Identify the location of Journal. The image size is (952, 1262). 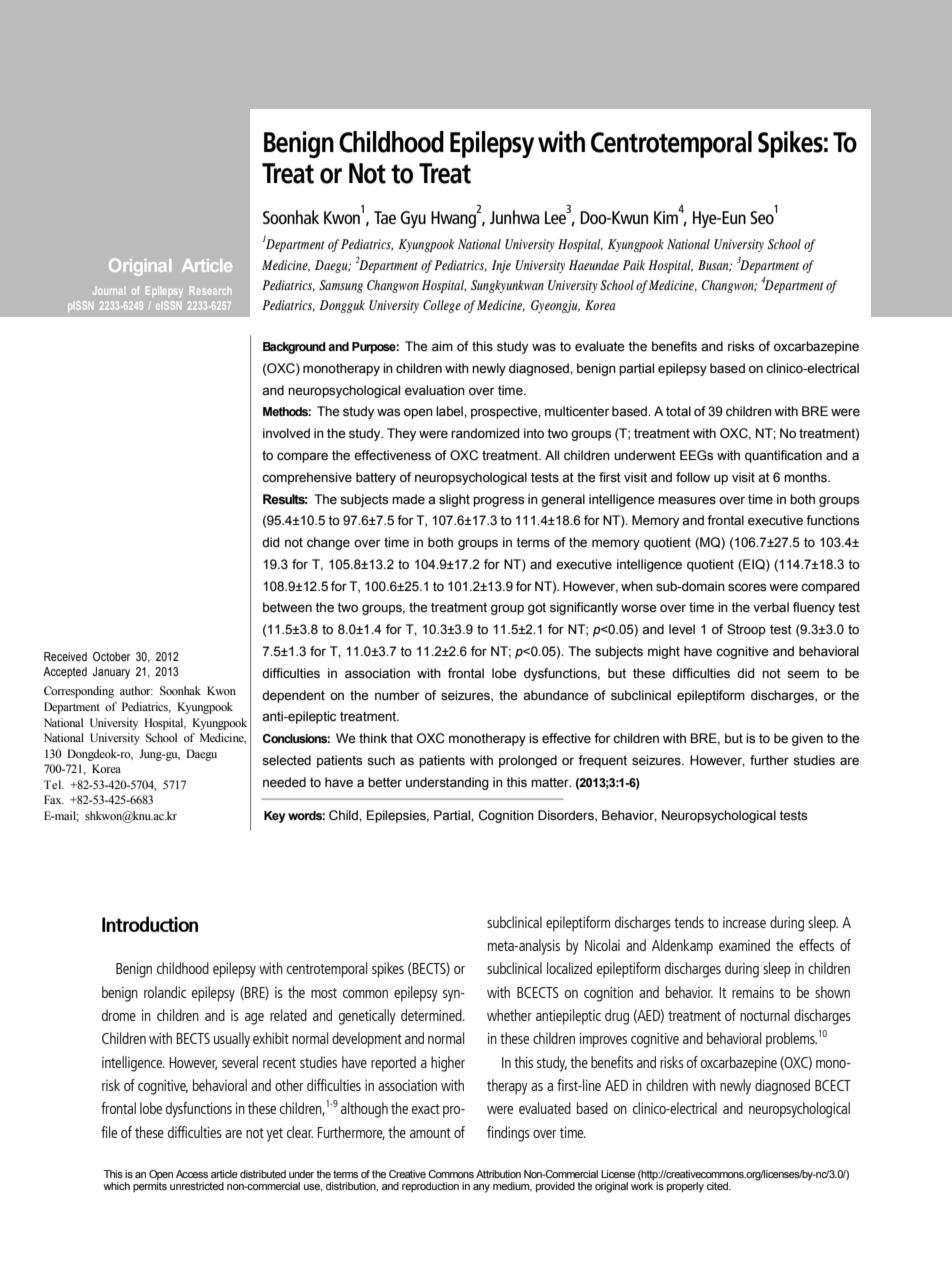
(108, 291).
